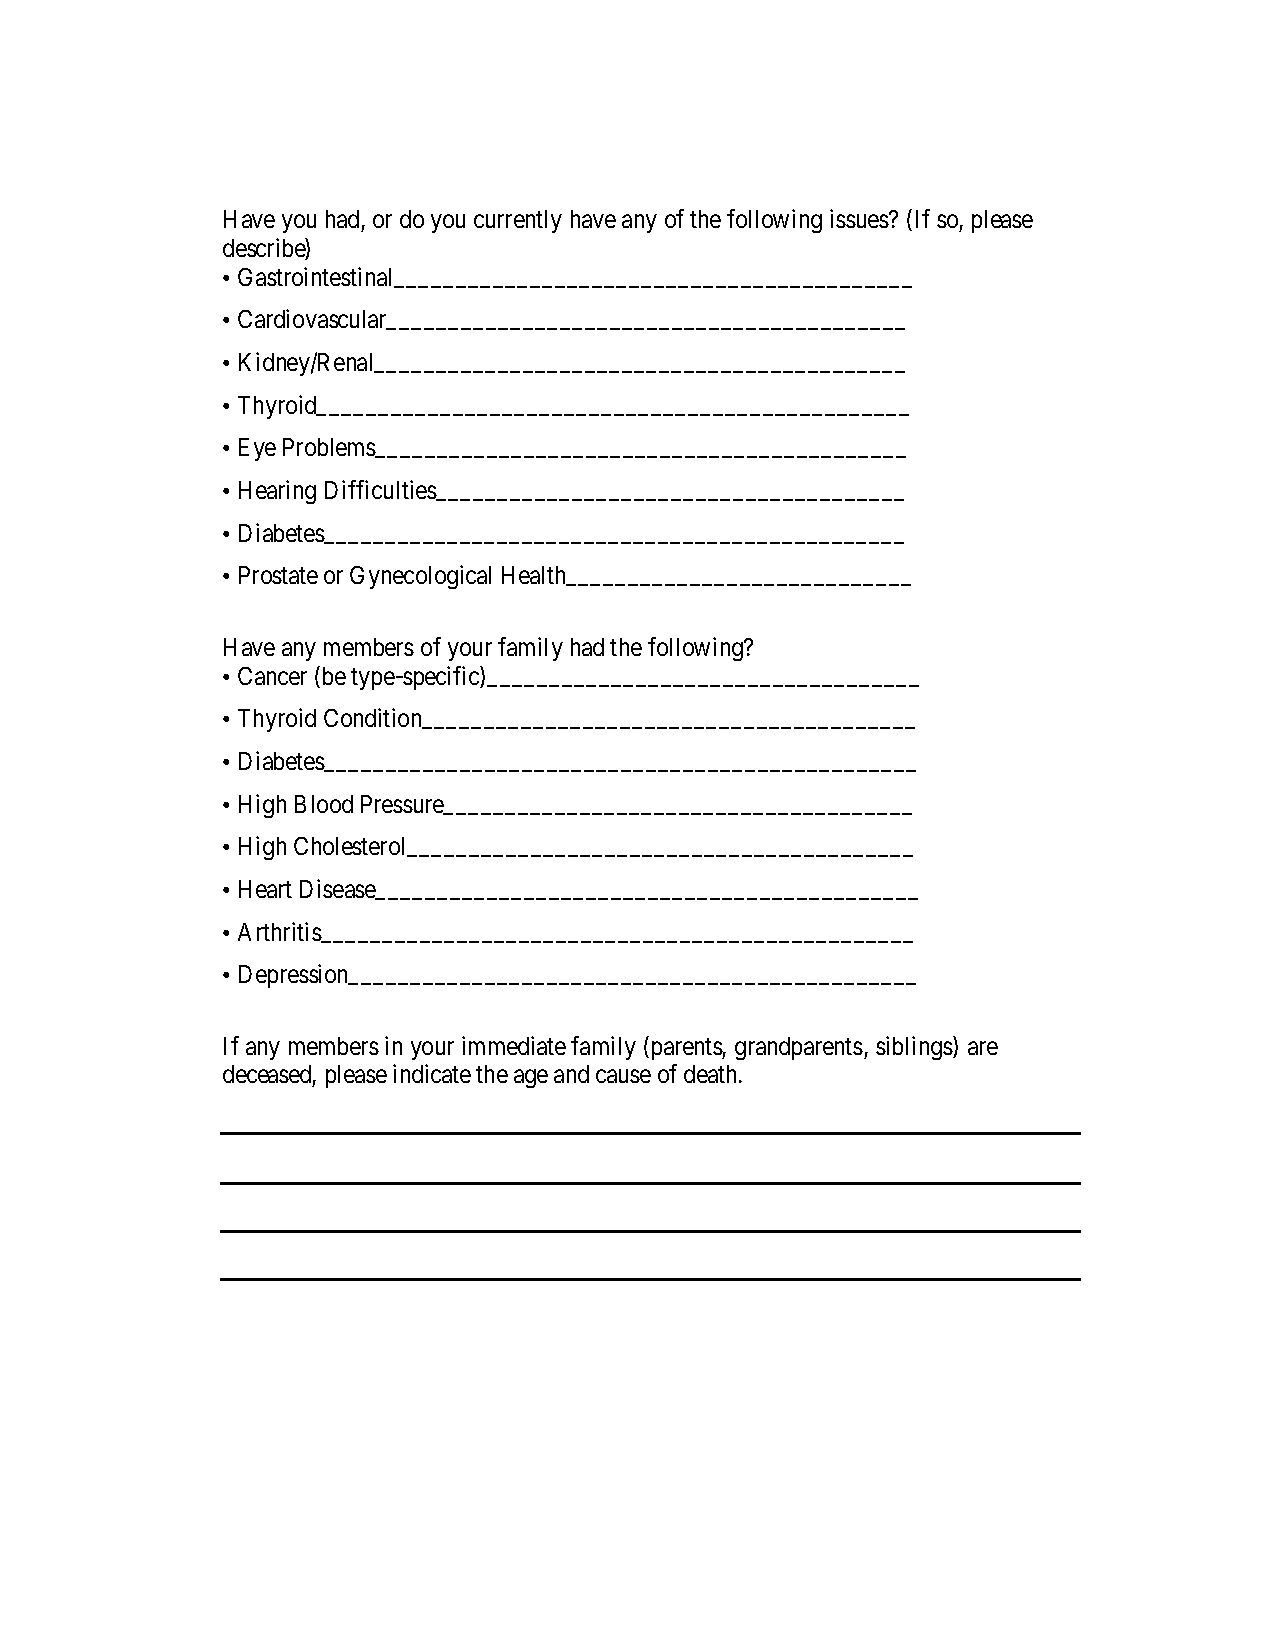  I want to click on siblings, so click(915, 1048).
